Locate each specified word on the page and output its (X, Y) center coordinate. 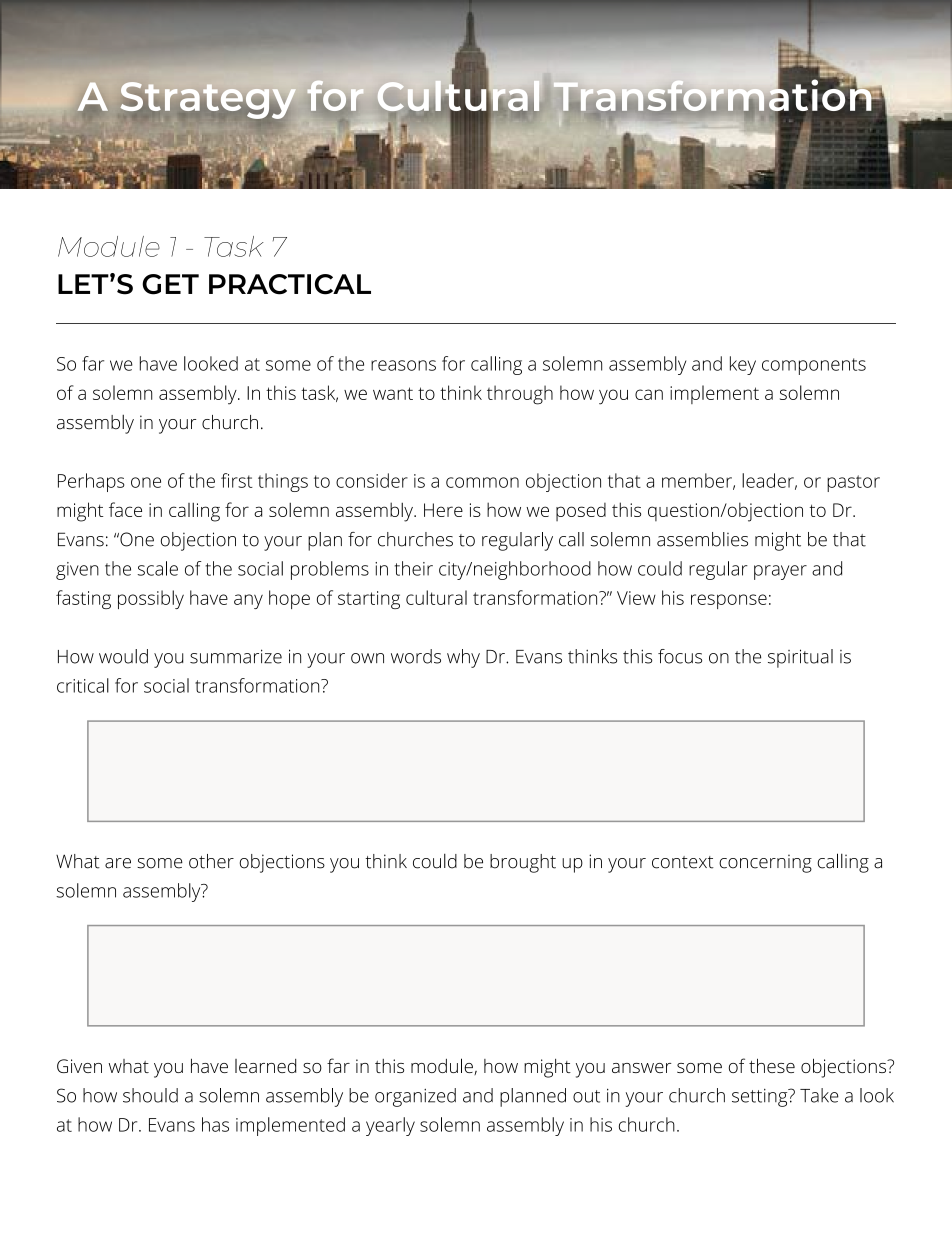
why (463, 658)
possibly (151, 599)
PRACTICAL (290, 284)
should (150, 1095)
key (743, 365)
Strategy (208, 101)
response (729, 601)
